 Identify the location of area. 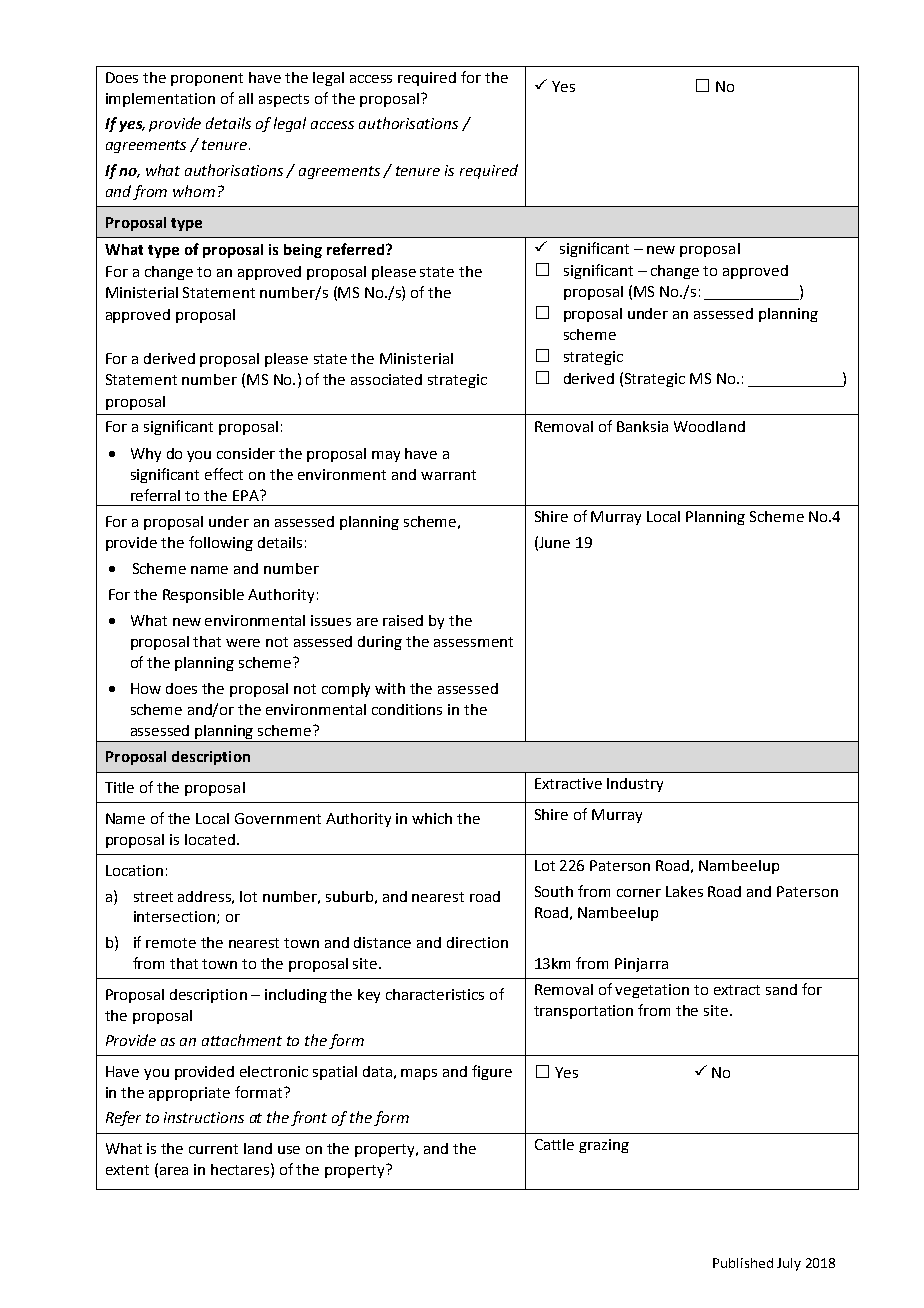
(174, 1171).
